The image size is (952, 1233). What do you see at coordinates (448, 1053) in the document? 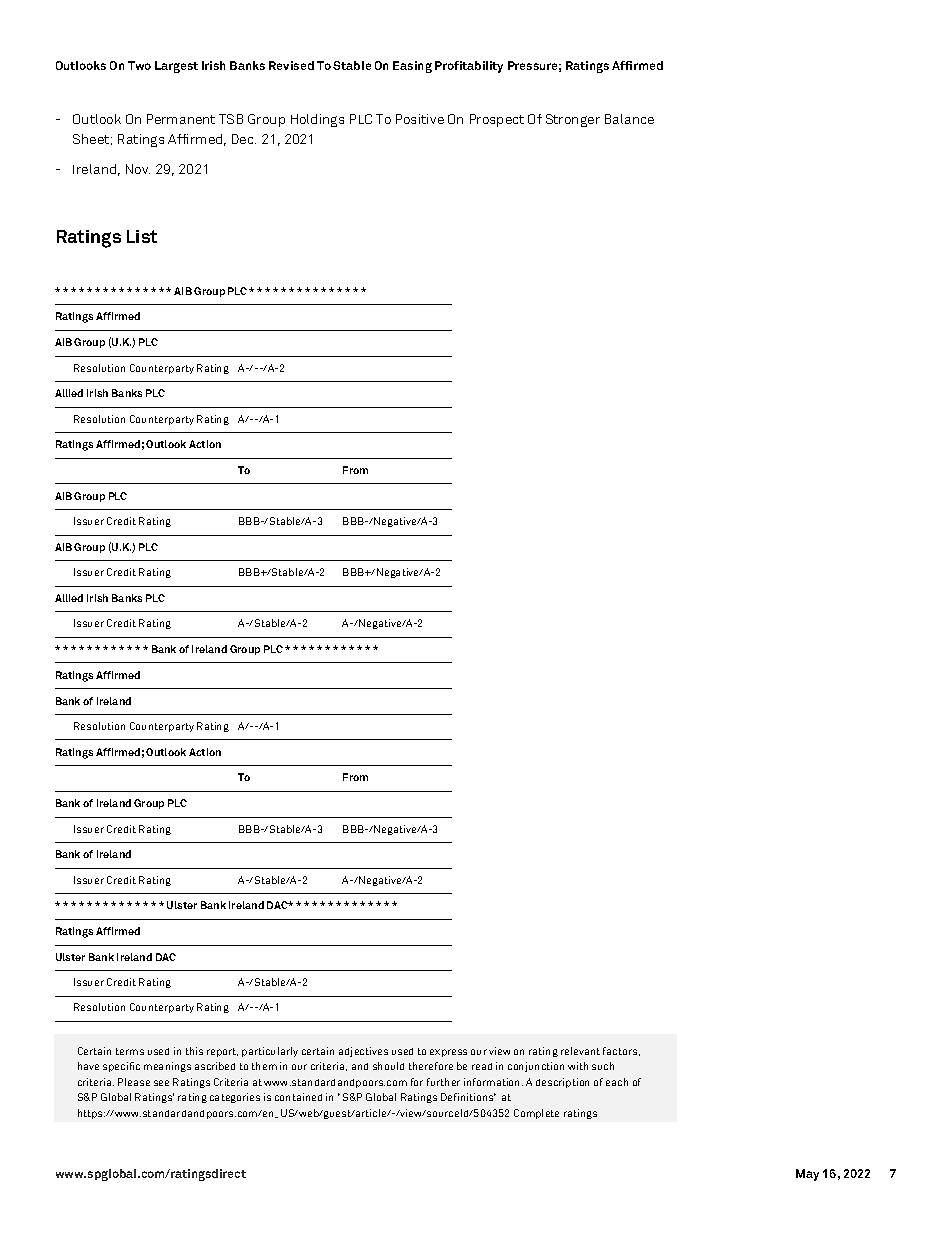
I see `express` at bounding box center [448, 1053].
